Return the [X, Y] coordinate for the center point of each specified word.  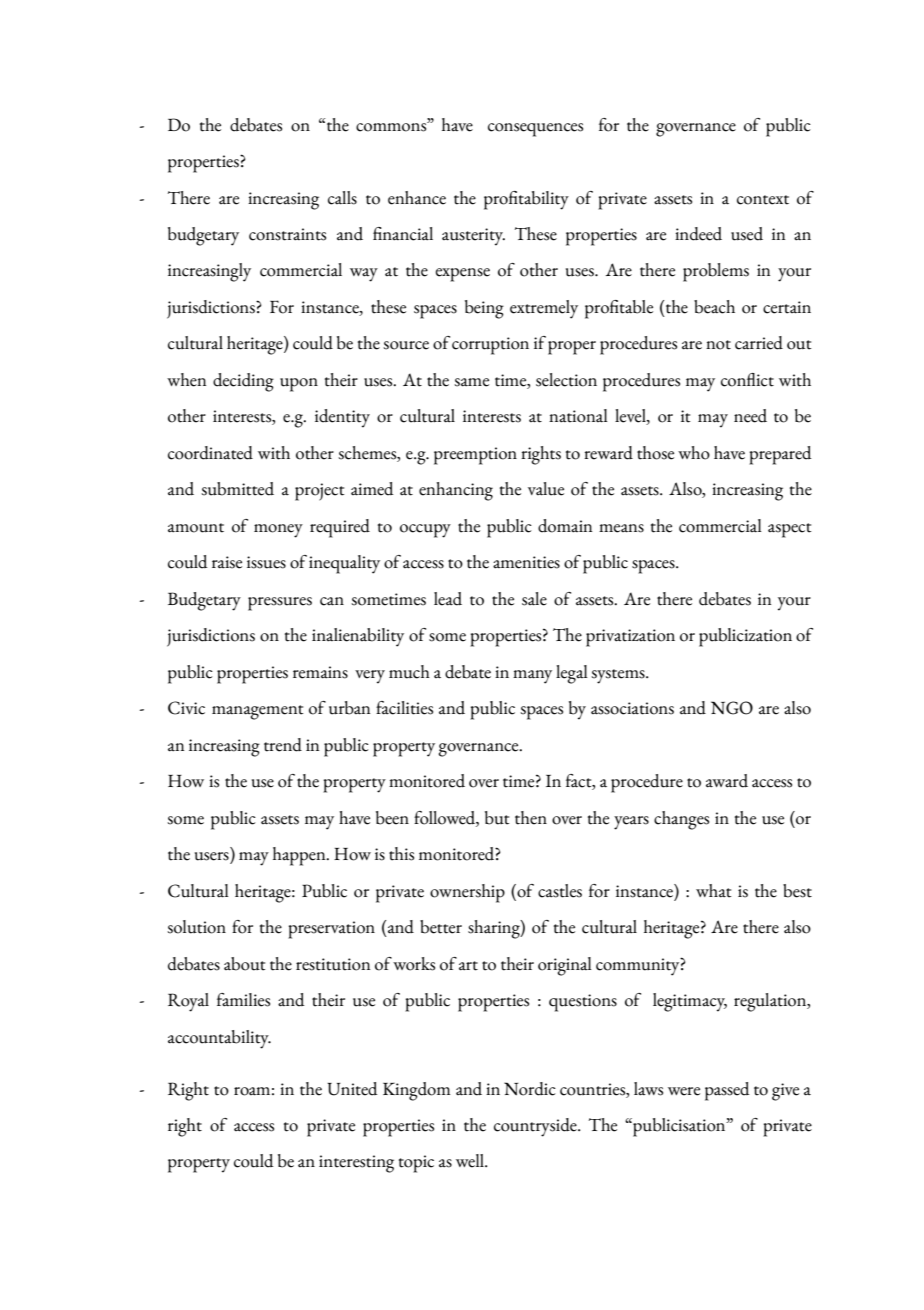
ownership [467, 893]
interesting [356, 1164]
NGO [732, 708]
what [713, 891]
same [471, 382]
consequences [535, 130]
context [763, 200]
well [471, 1161]
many [532, 677]
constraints [287, 234]
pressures [280, 604]
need [750, 416]
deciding [243, 382]
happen [300, 856]
